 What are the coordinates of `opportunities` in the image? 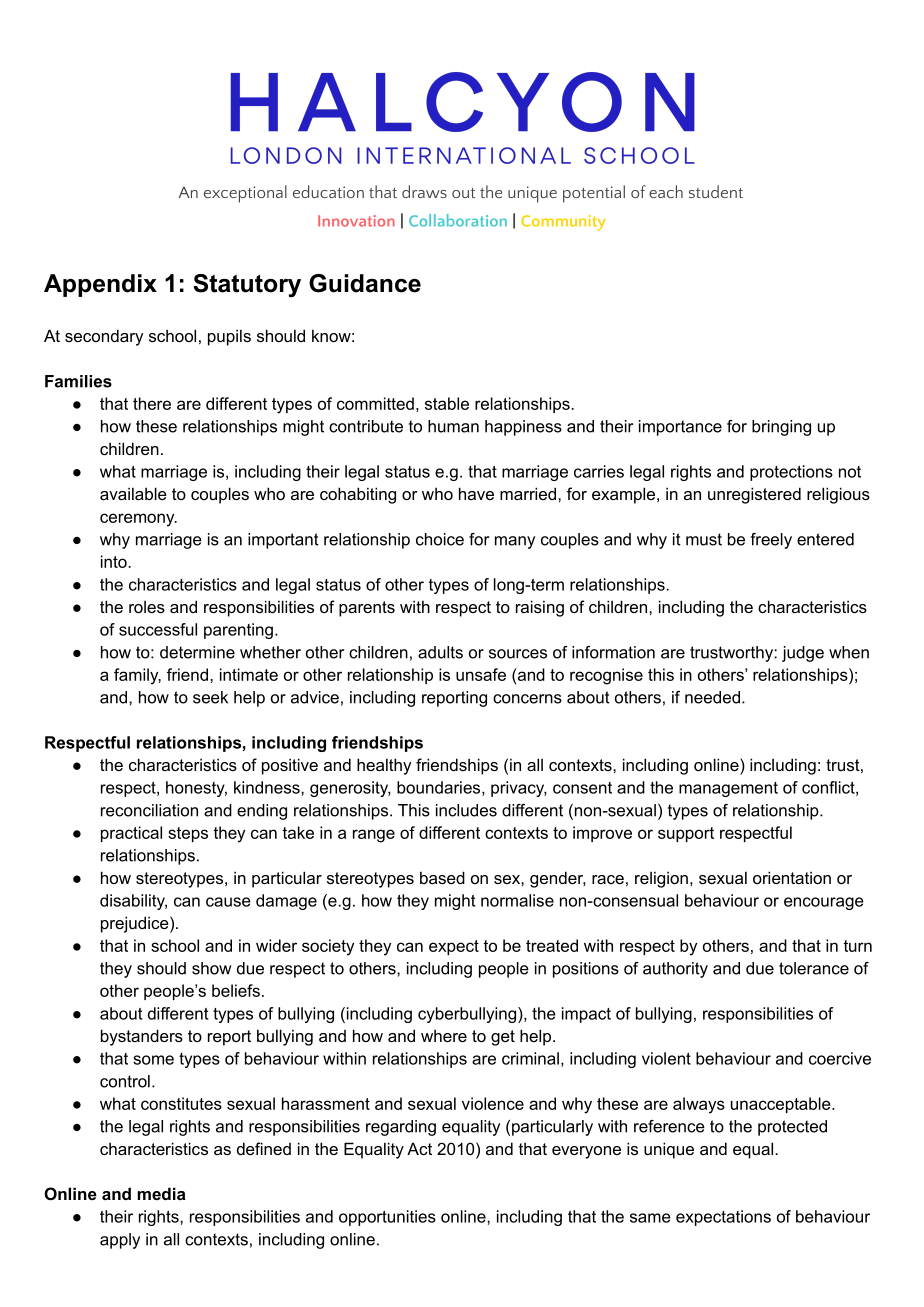 It's located at (387, 1218).
